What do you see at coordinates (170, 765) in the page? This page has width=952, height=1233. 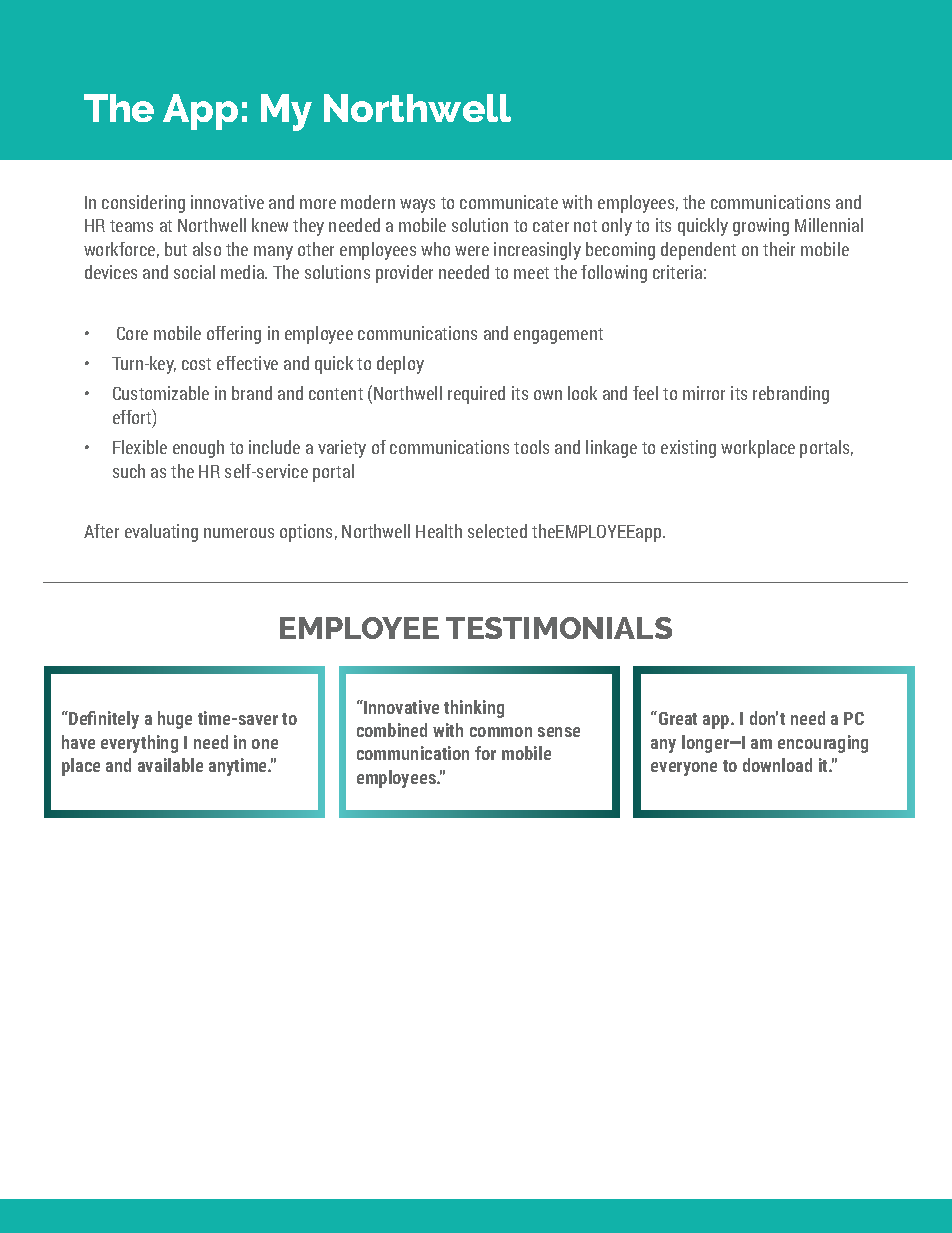 I see `available` at bounding box center [170, 765].
